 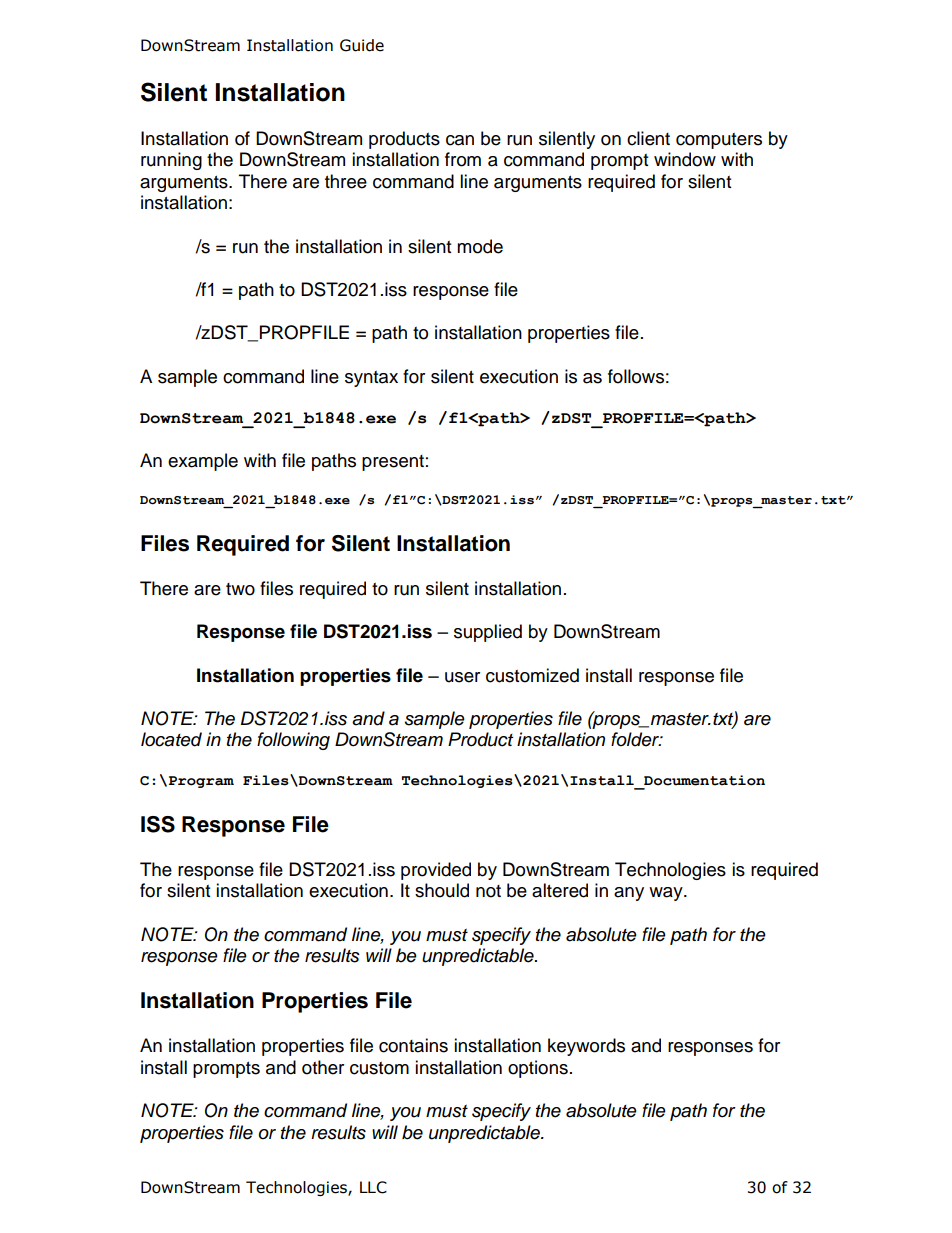 What do you see at coordinates (636, 739) in the document?
I see `folder` at bounding box center [636, 739].
